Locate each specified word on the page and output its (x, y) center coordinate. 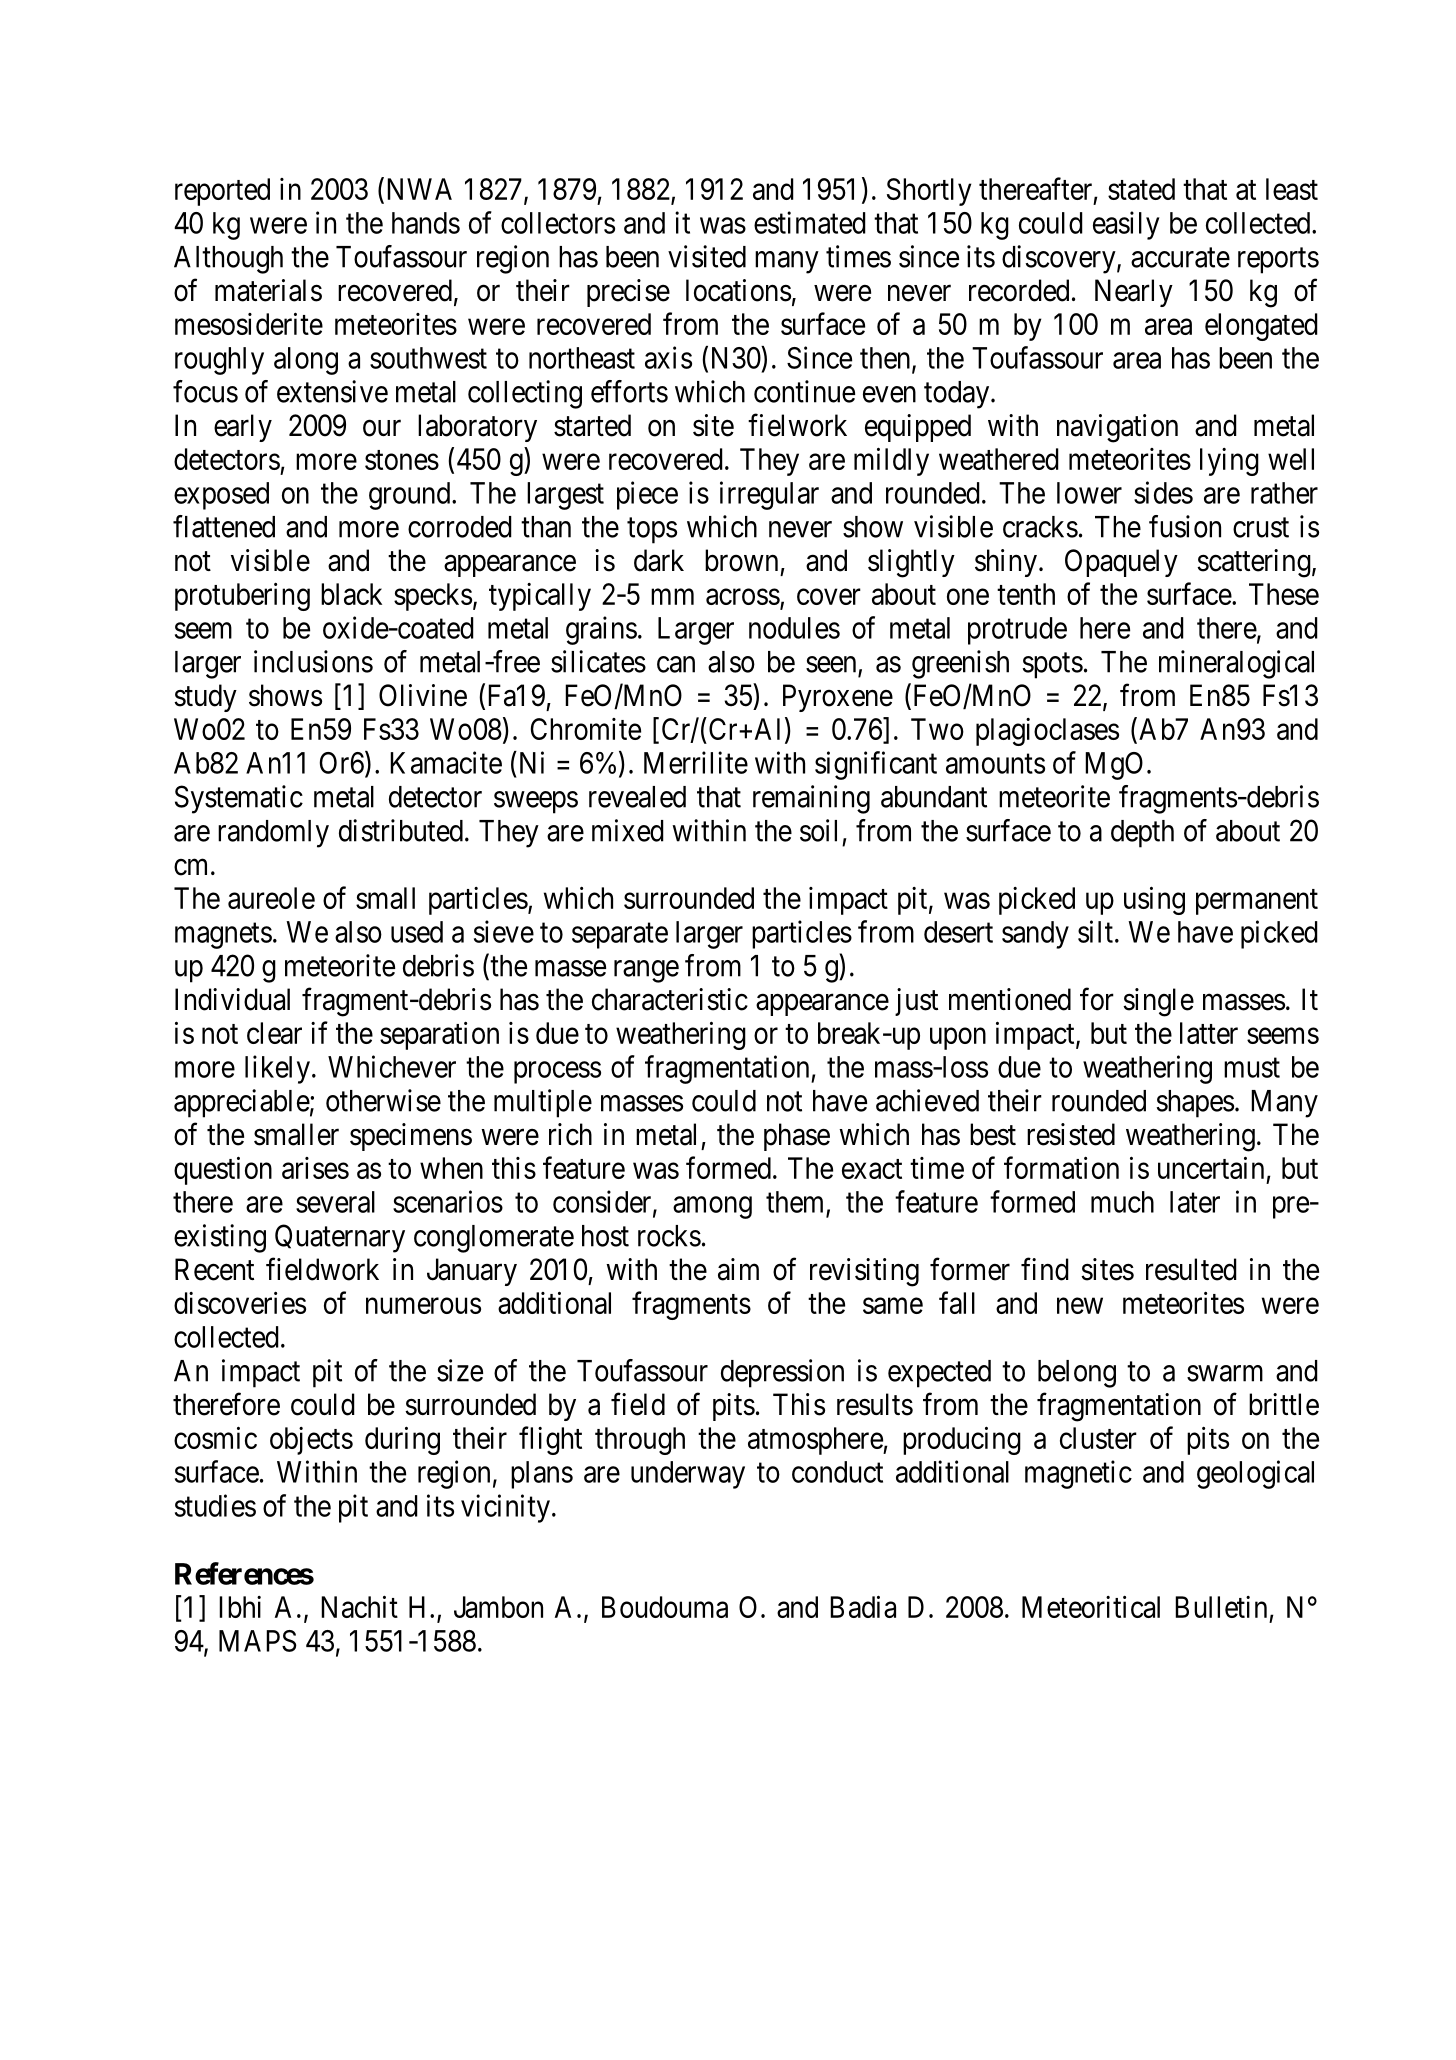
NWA (417, 188)
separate (620, 936)
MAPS (258, 1641)
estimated (810, 222)
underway (688, 1475)
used (417, 932)
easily (1126, 225)
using (1154, 900)
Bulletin (1221, 1607)
